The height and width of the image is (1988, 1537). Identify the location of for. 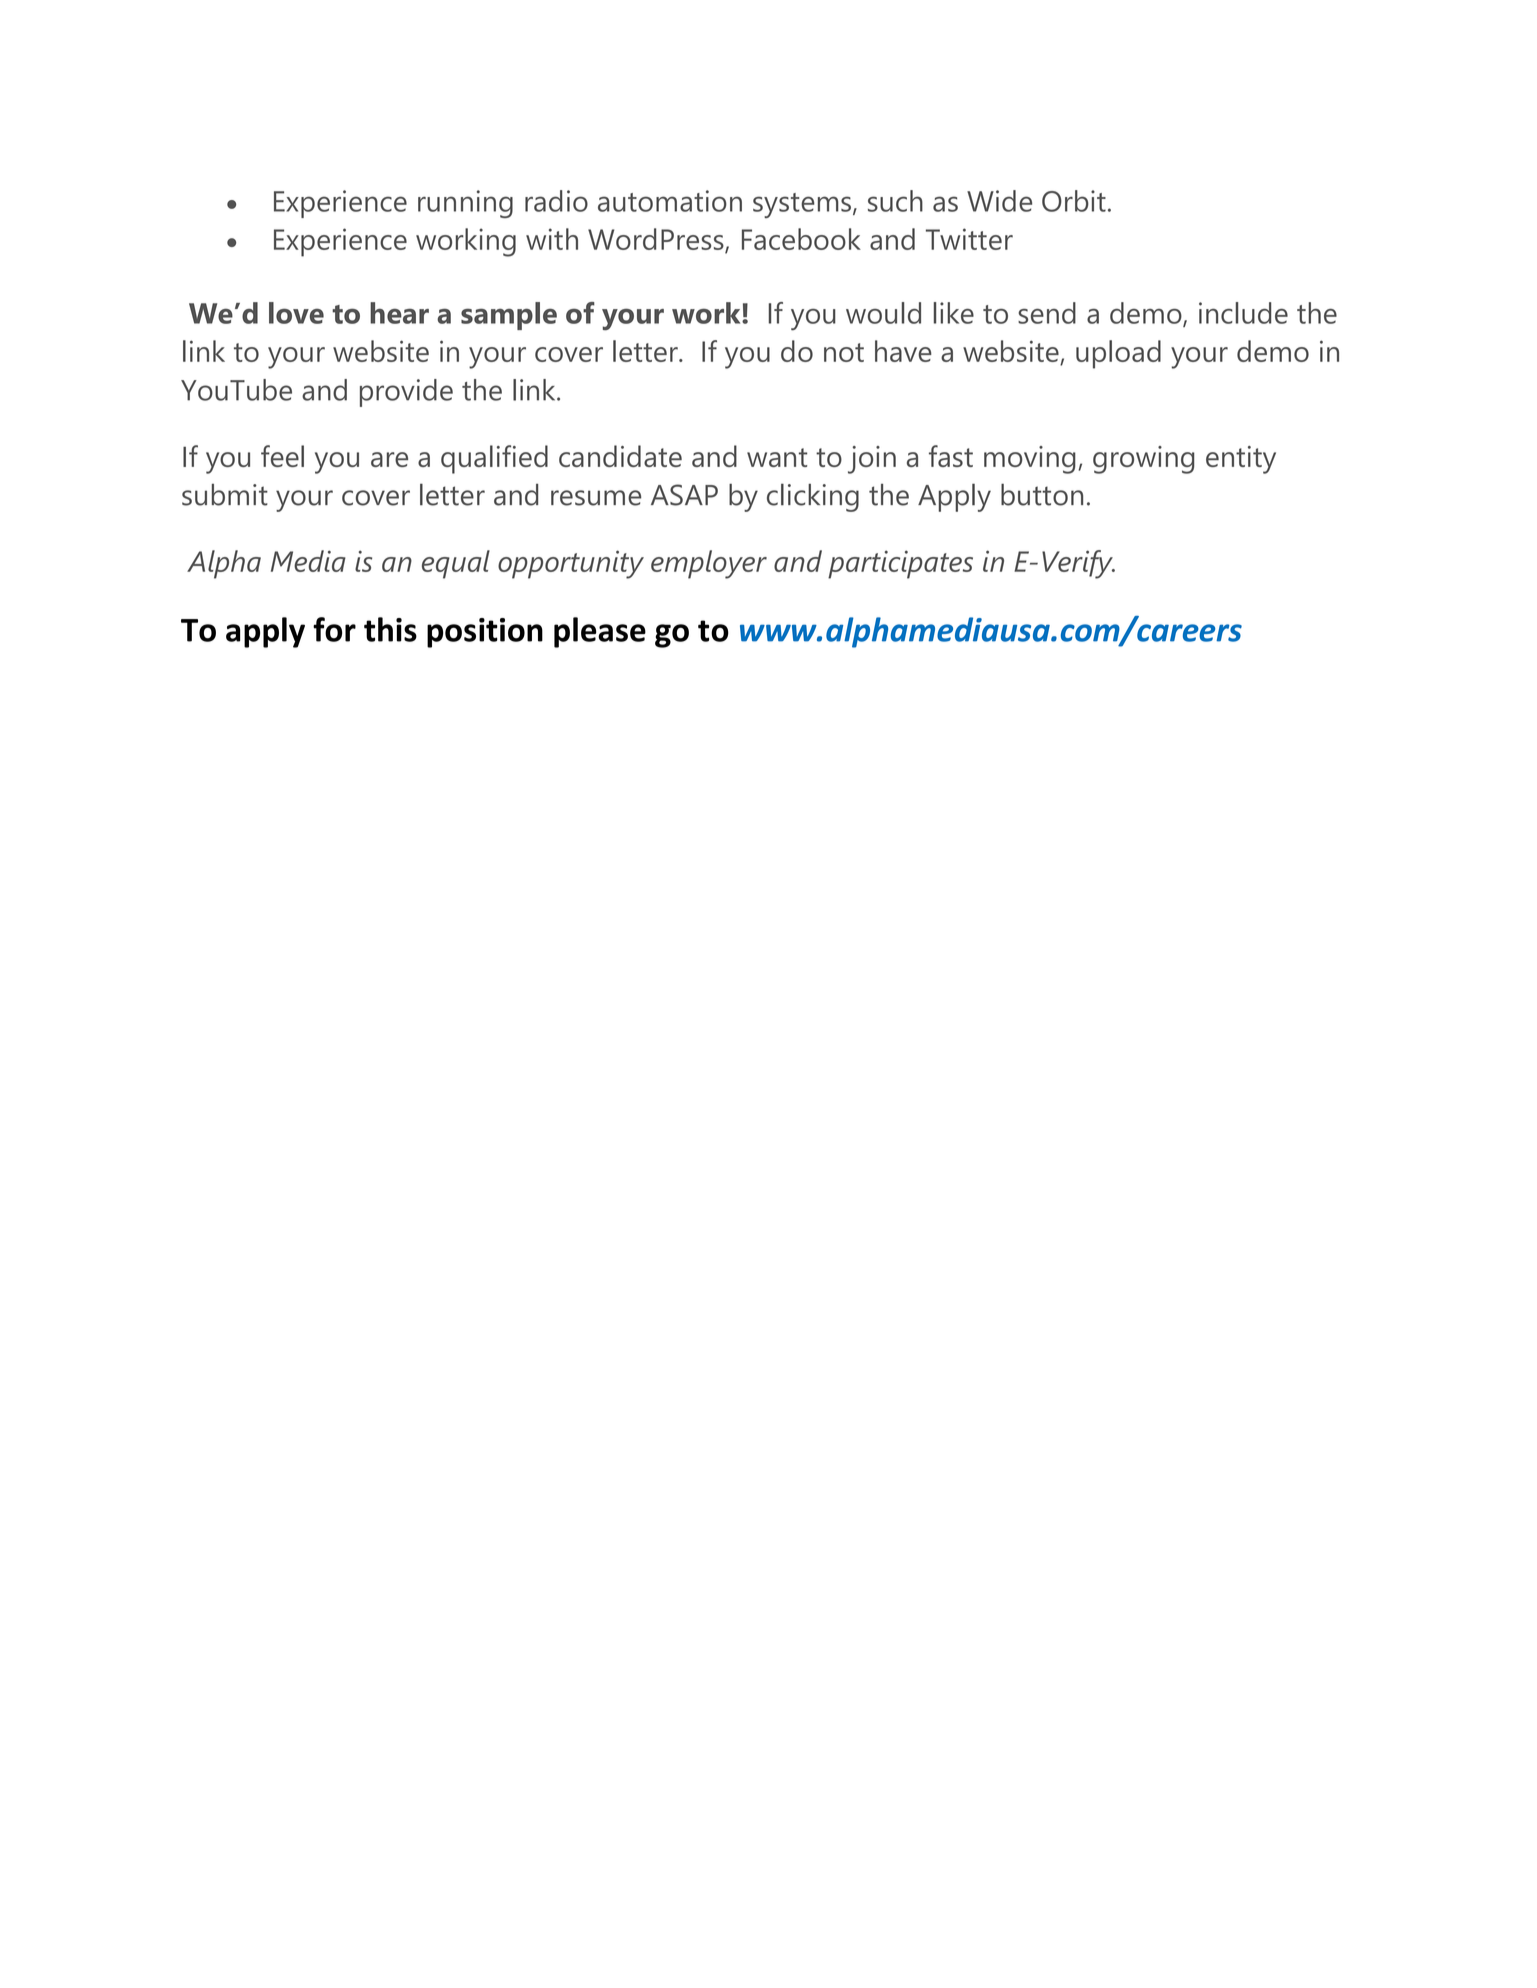
(334, 629).
